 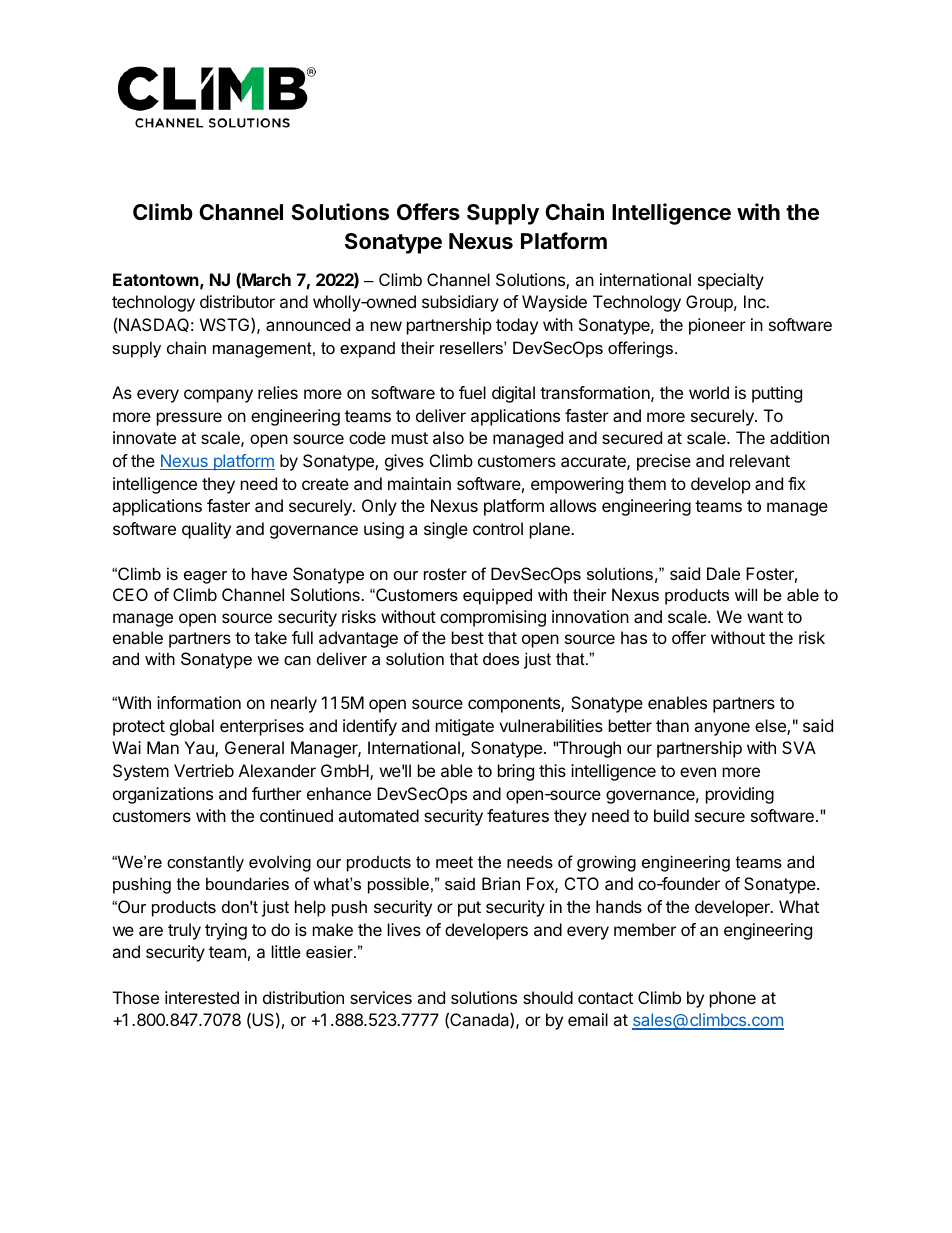 I want to click on interested, so click(x=202, y=997).
